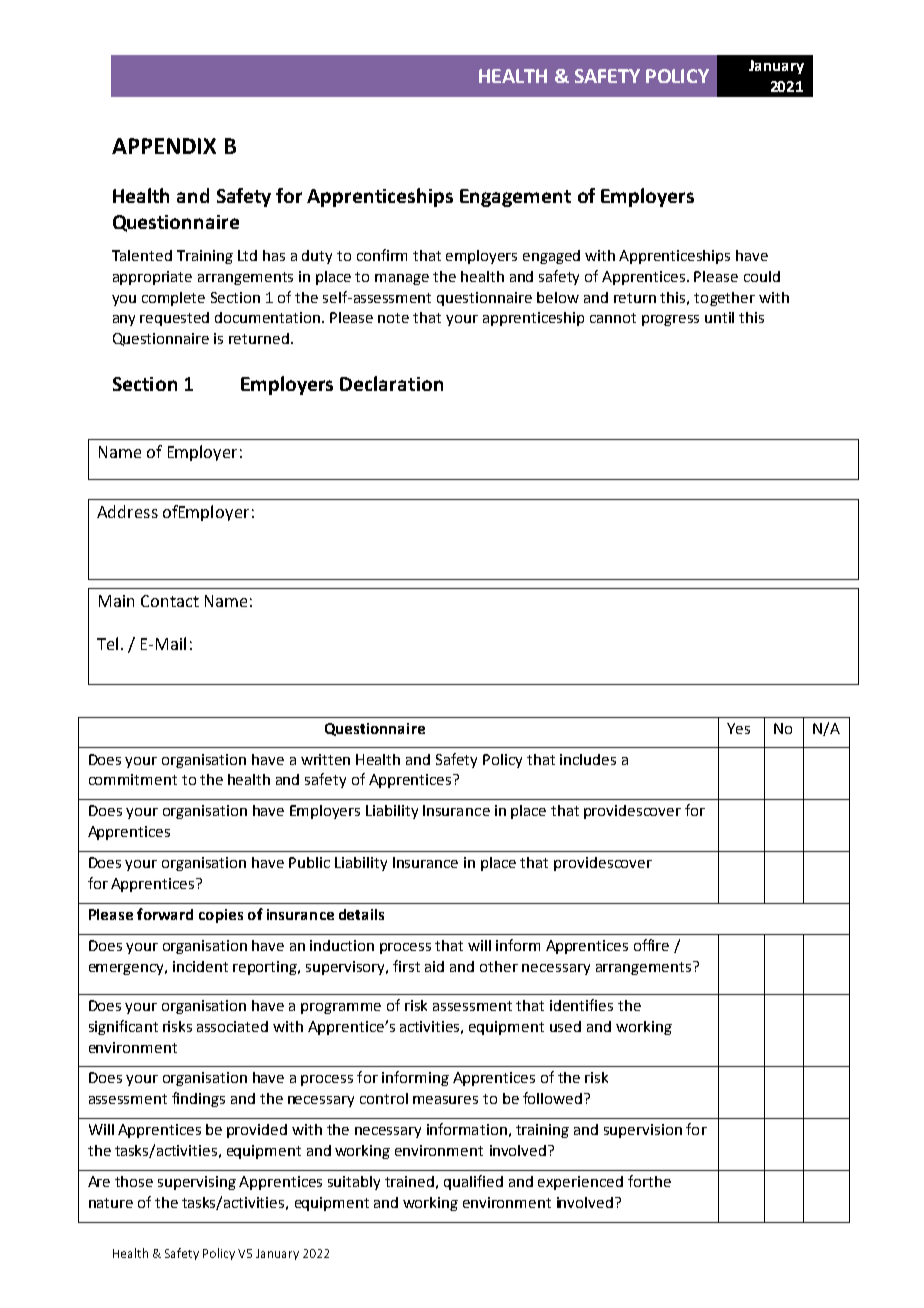 The width and height of the screenshot is (924, 1308). Describe the element at coordinates (588, 759) in the screenshot. I see `includes` at that location.
